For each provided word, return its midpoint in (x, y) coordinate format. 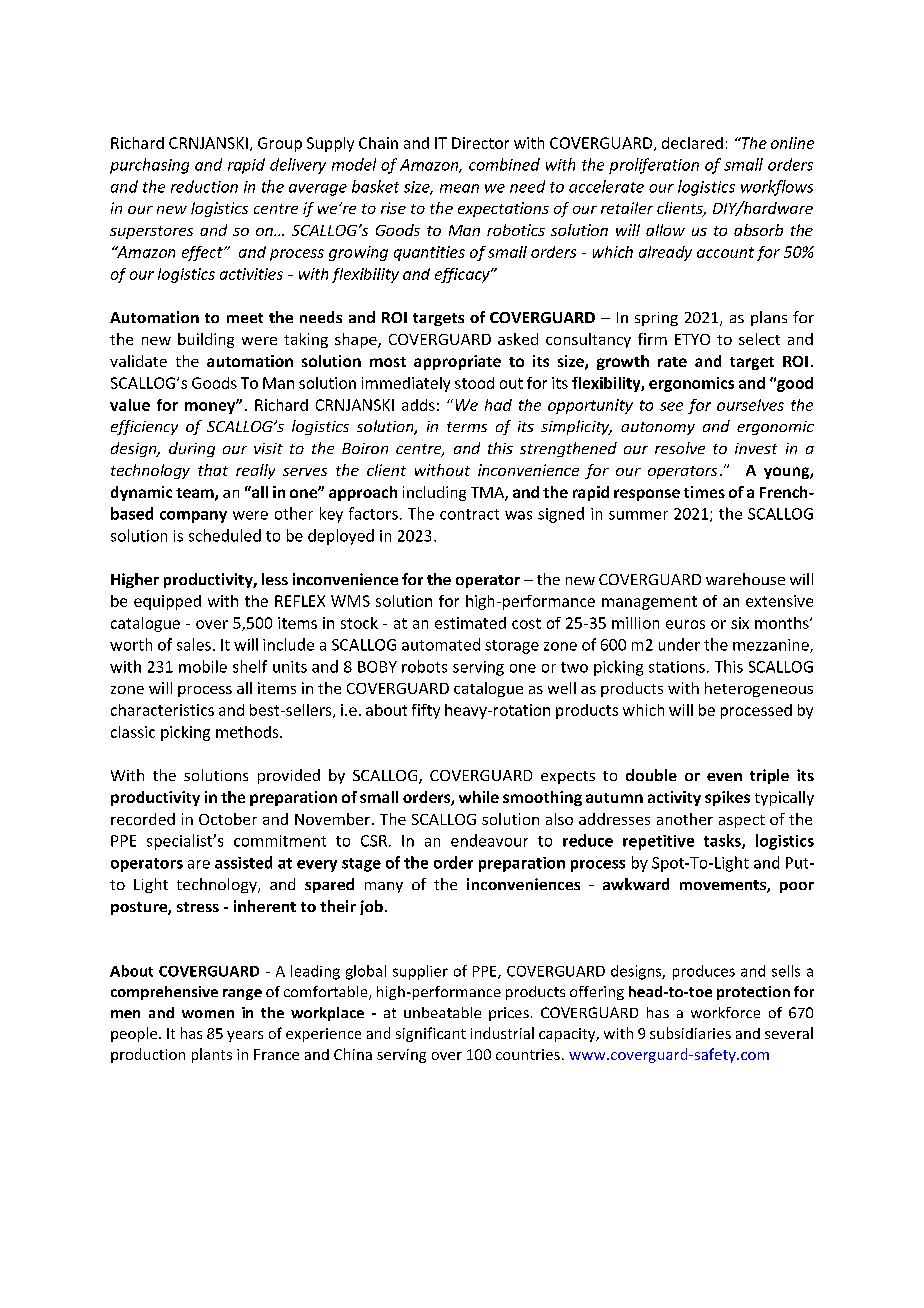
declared (692, 143)
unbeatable (442, 1012)
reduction (204, 186)
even (724, 777)
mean (459, 188)
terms (467, 427)
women (208, 1014)
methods (248, 732)
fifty (426, 711)
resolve (680, 448)
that (213, 470)
